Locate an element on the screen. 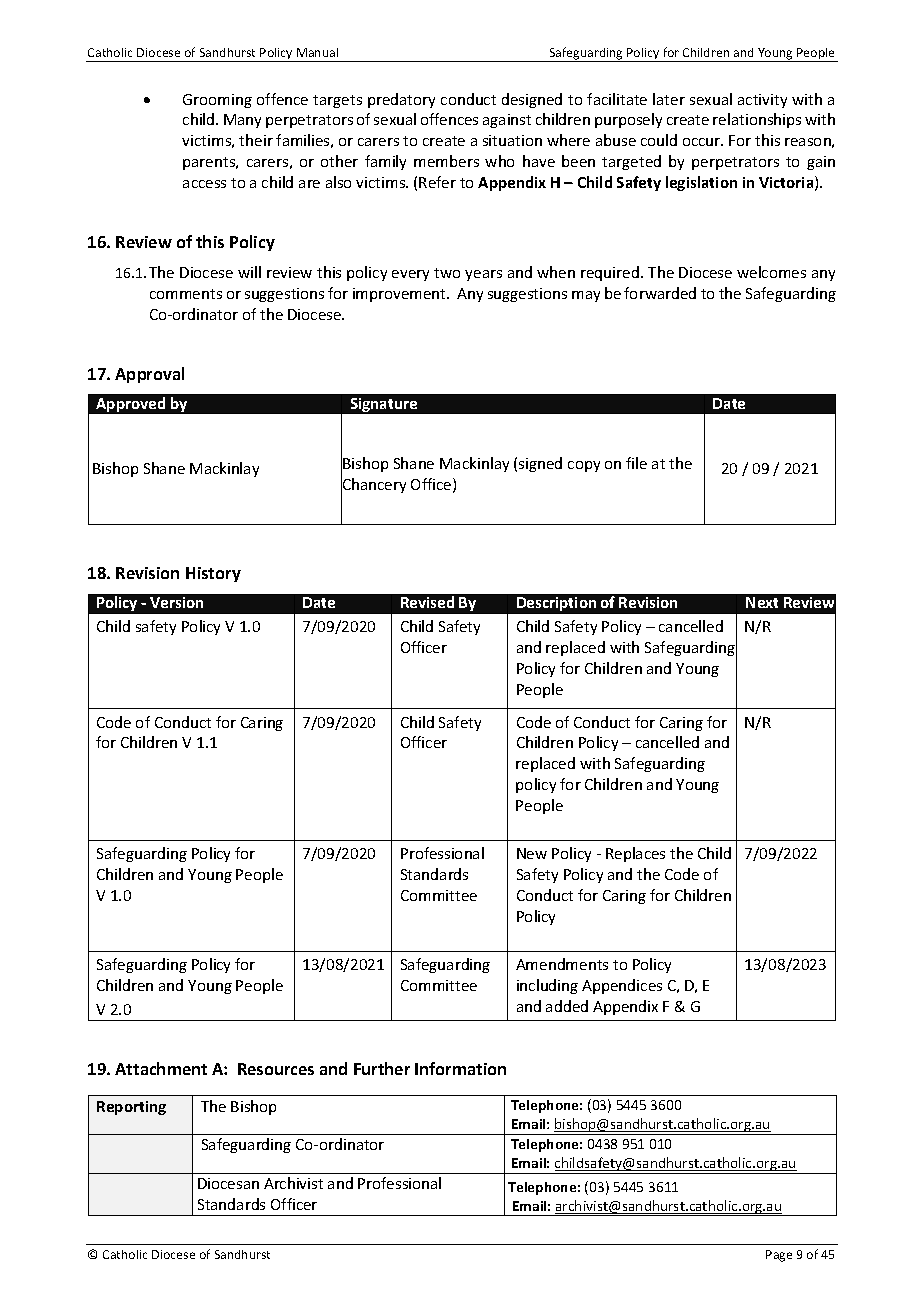 The height and width of the screenshot is (1307, 924). Version is located at coordinates (176, 602).
